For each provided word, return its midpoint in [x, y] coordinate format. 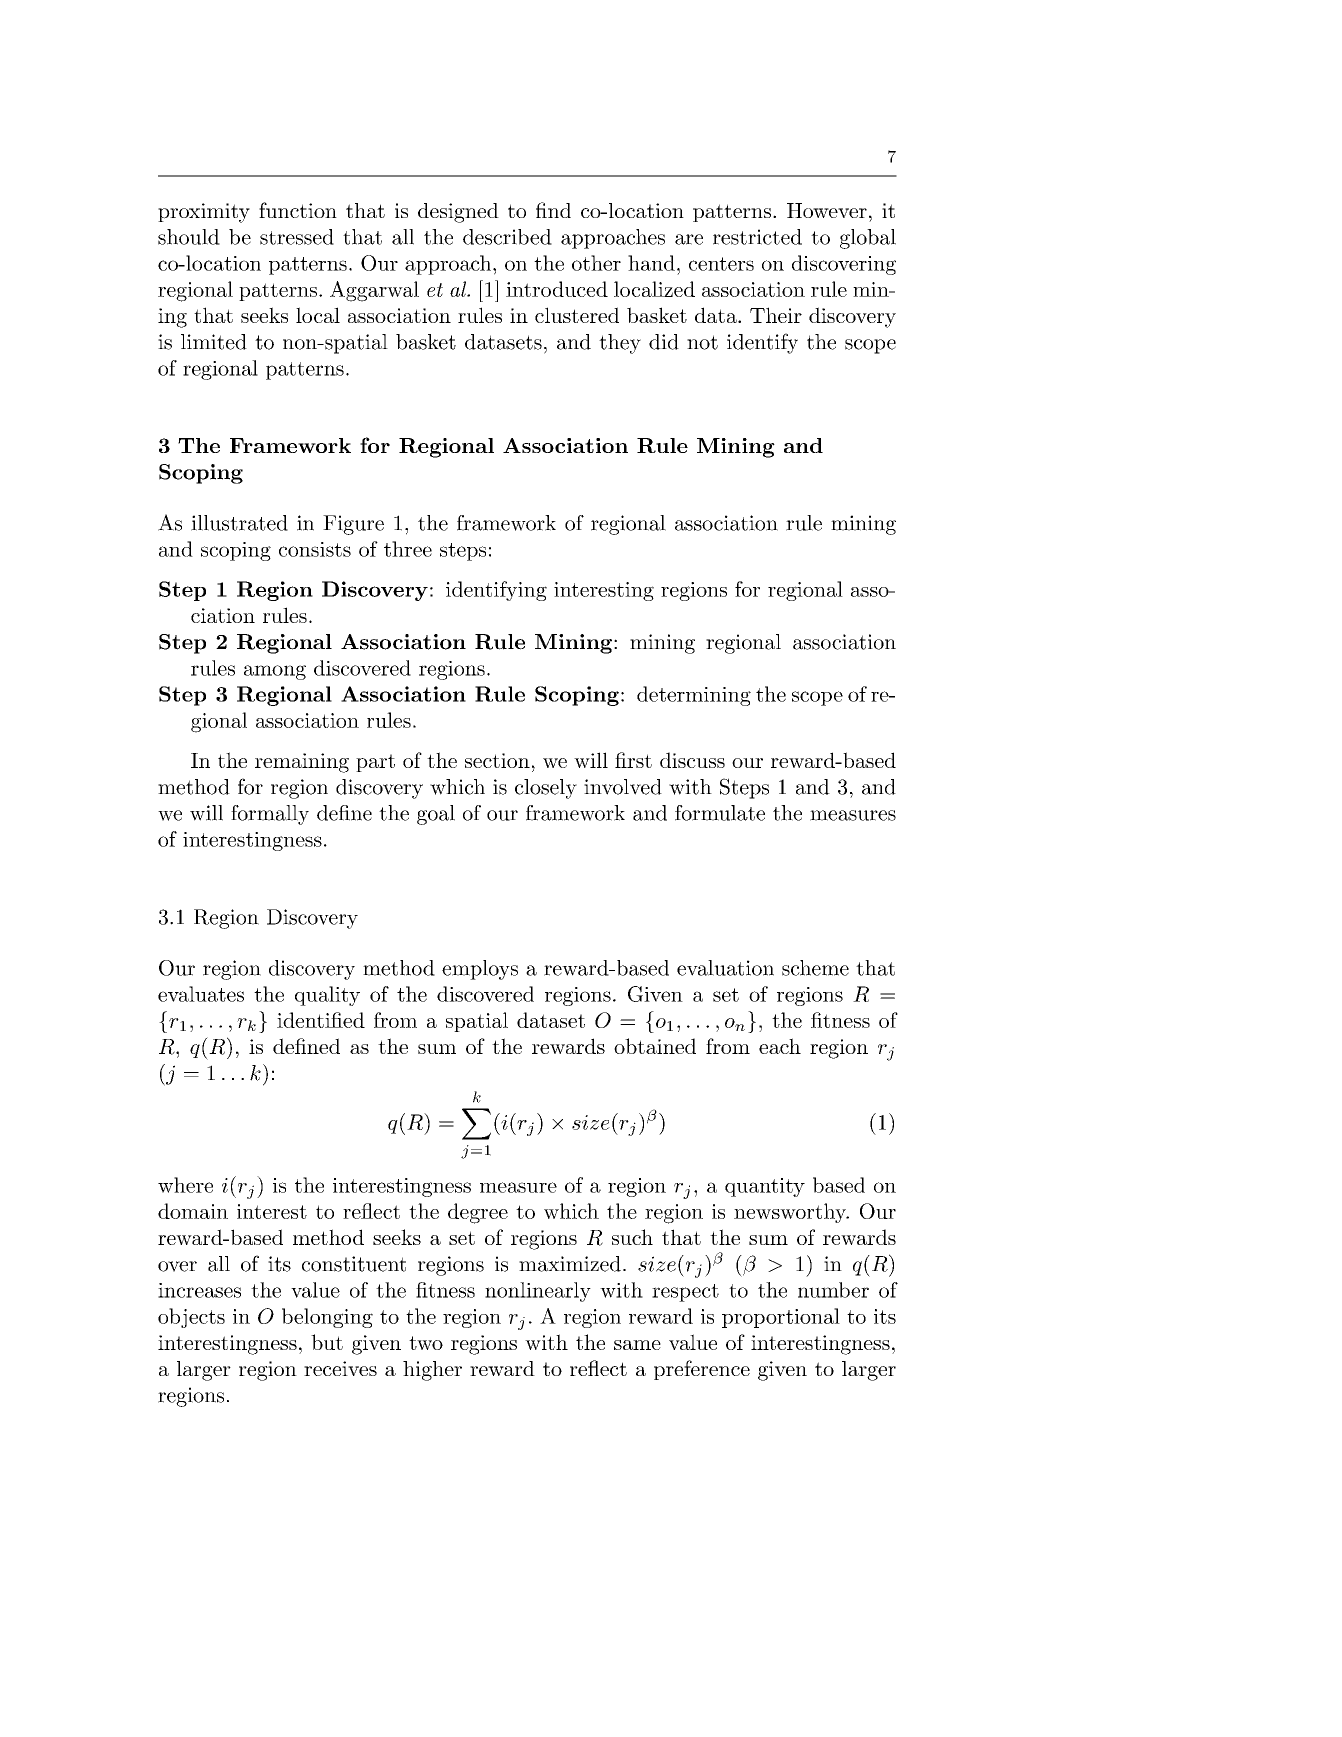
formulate [720, 813]
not [702, 342]
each [780, 1046]
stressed [297, 237]
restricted [757, 237]
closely [546, 789]
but [327, 1342]
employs [480, 970]
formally [270, 815]
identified [321, 1020]
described [507, 237]
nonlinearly [538, 1292]
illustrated [239, 523]
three [408, 549]
